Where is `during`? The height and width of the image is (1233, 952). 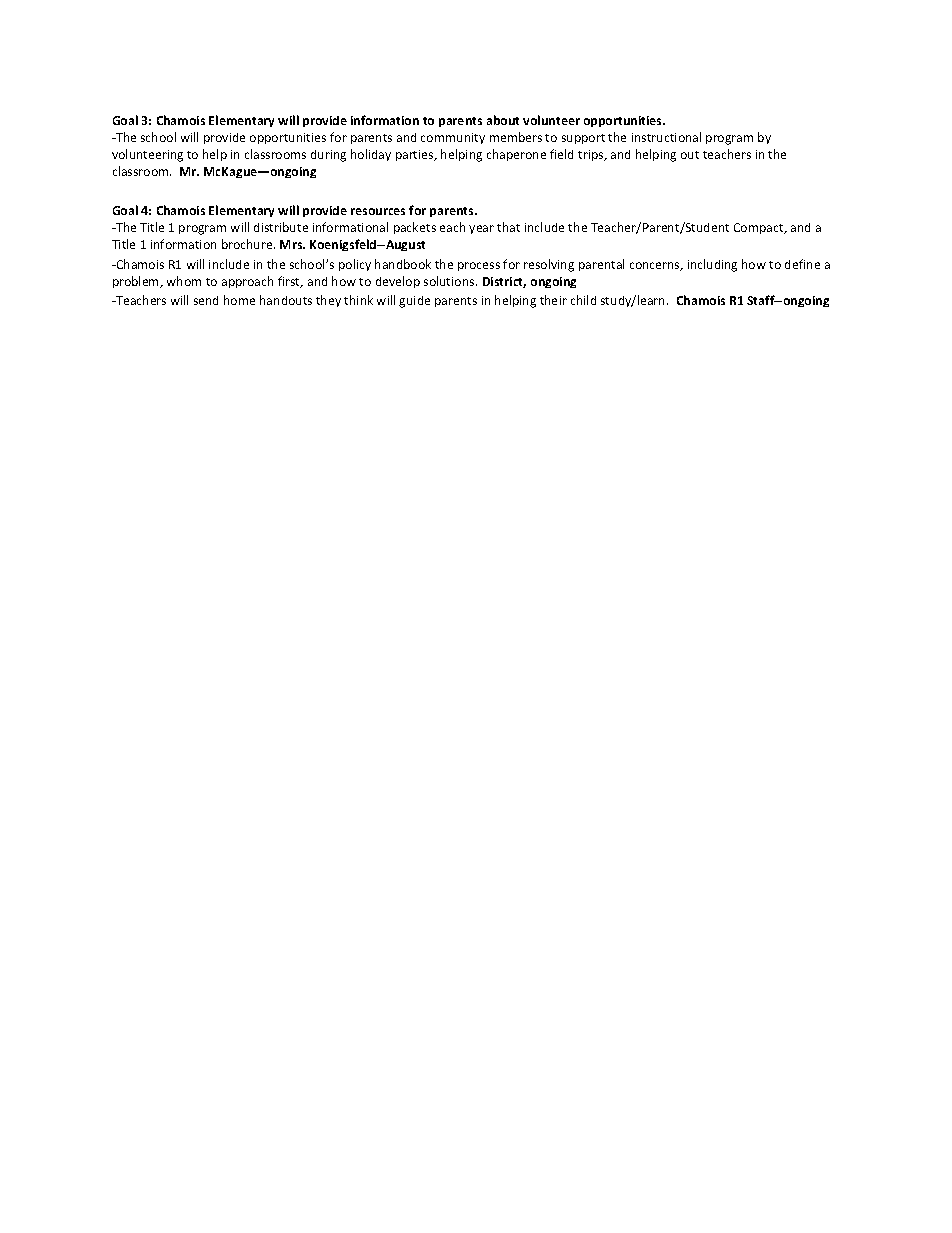
during is located at coordinates (328, 156).
